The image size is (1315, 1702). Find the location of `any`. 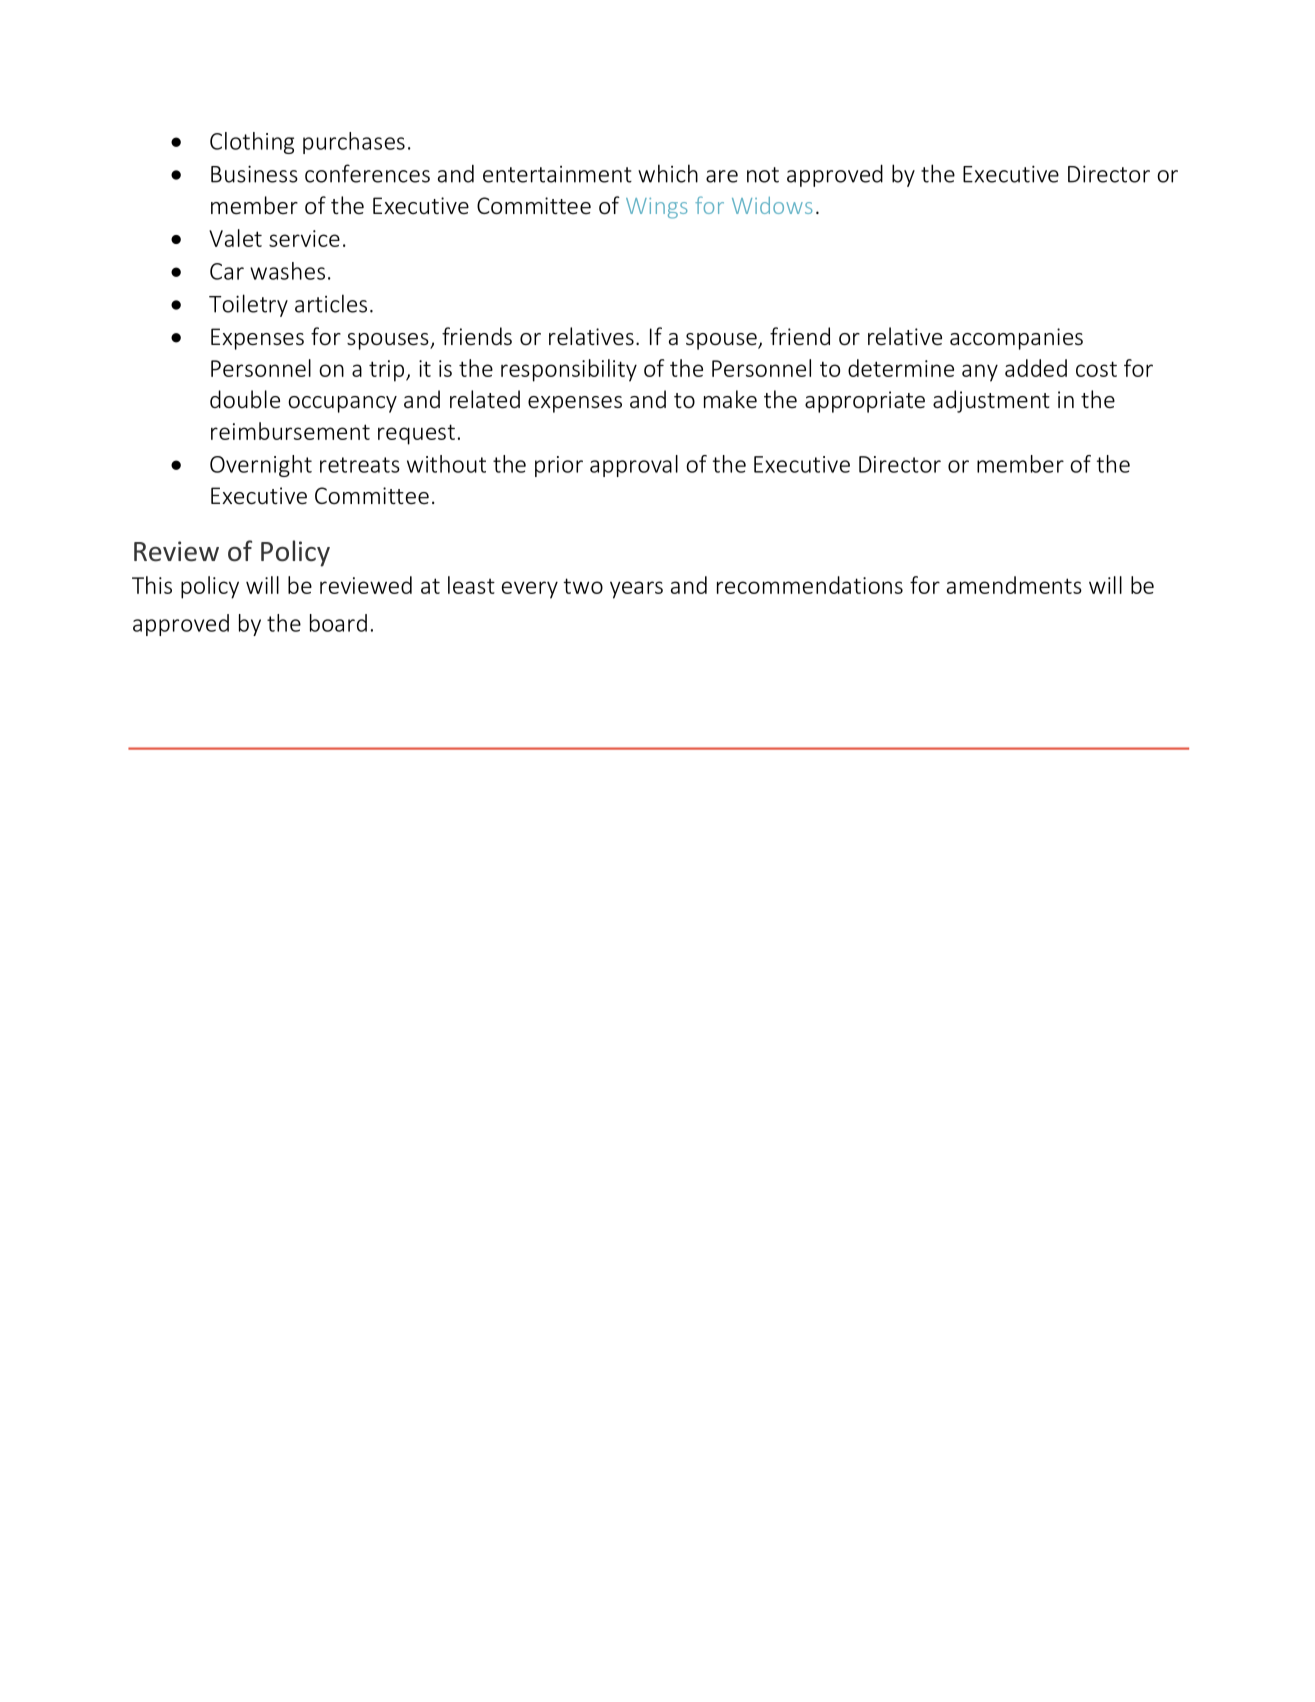

any is located at coordinates (980, 373).
